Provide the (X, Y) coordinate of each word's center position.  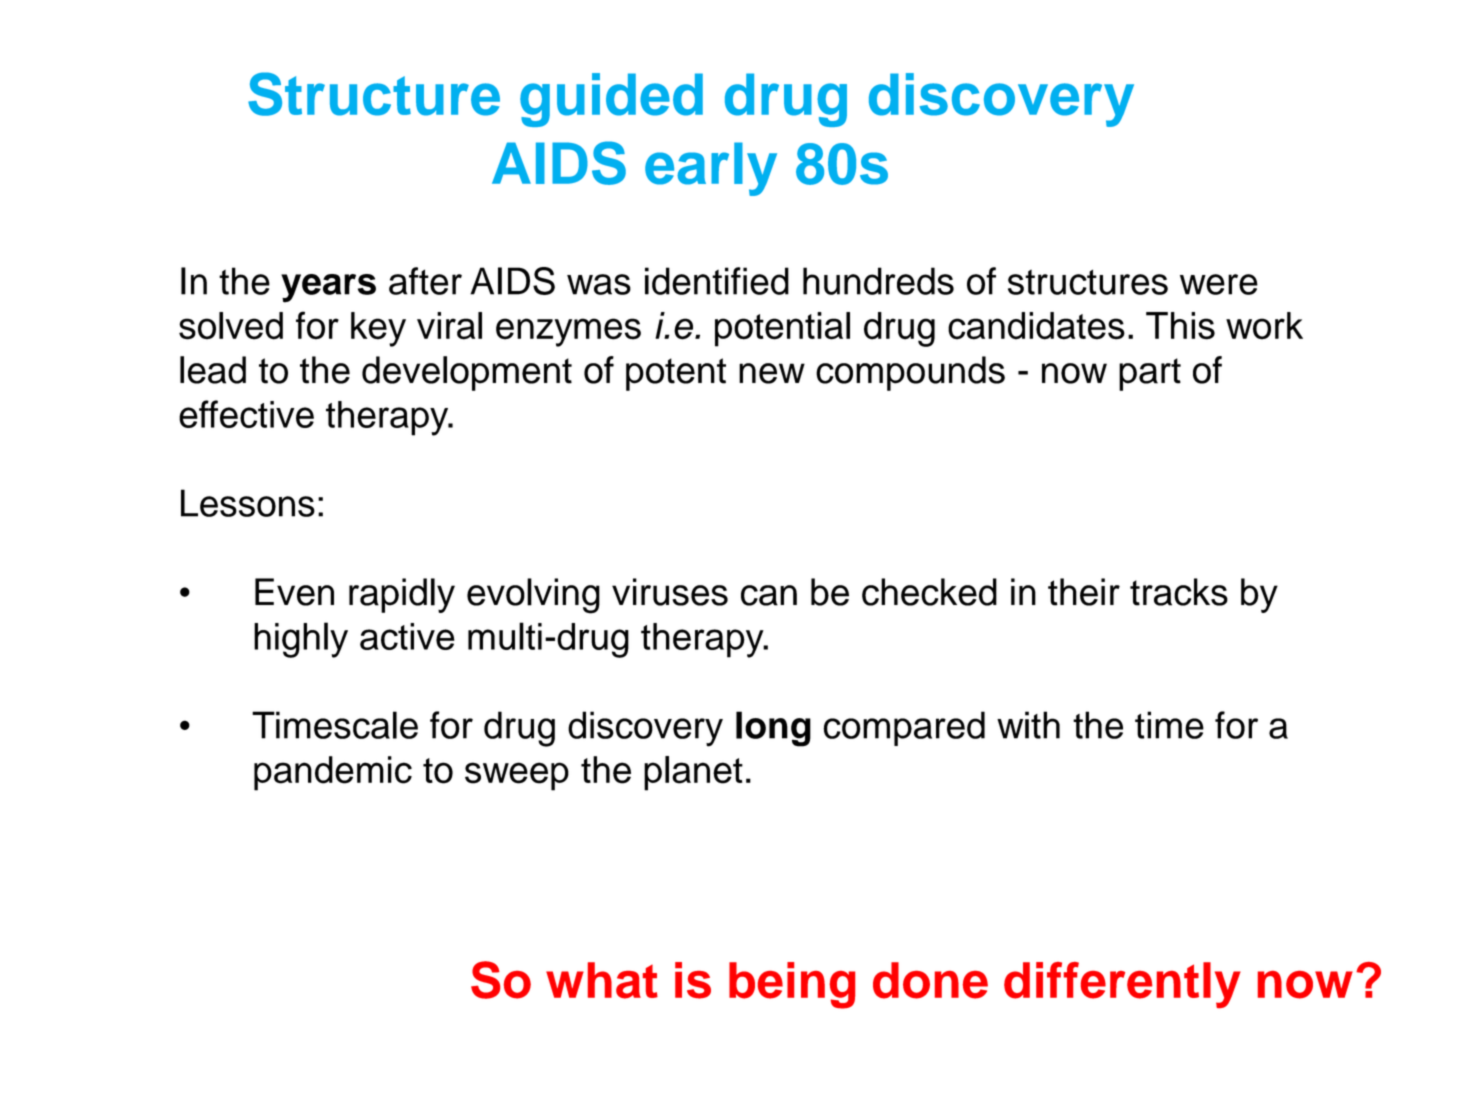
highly (301, 640)
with (1028, 725)
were (1219, 284)
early (711, 169)
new (772, 373)
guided (611, 100)
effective (246, 414)
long (773, 729)
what (602, 980)
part (1150, 374)
